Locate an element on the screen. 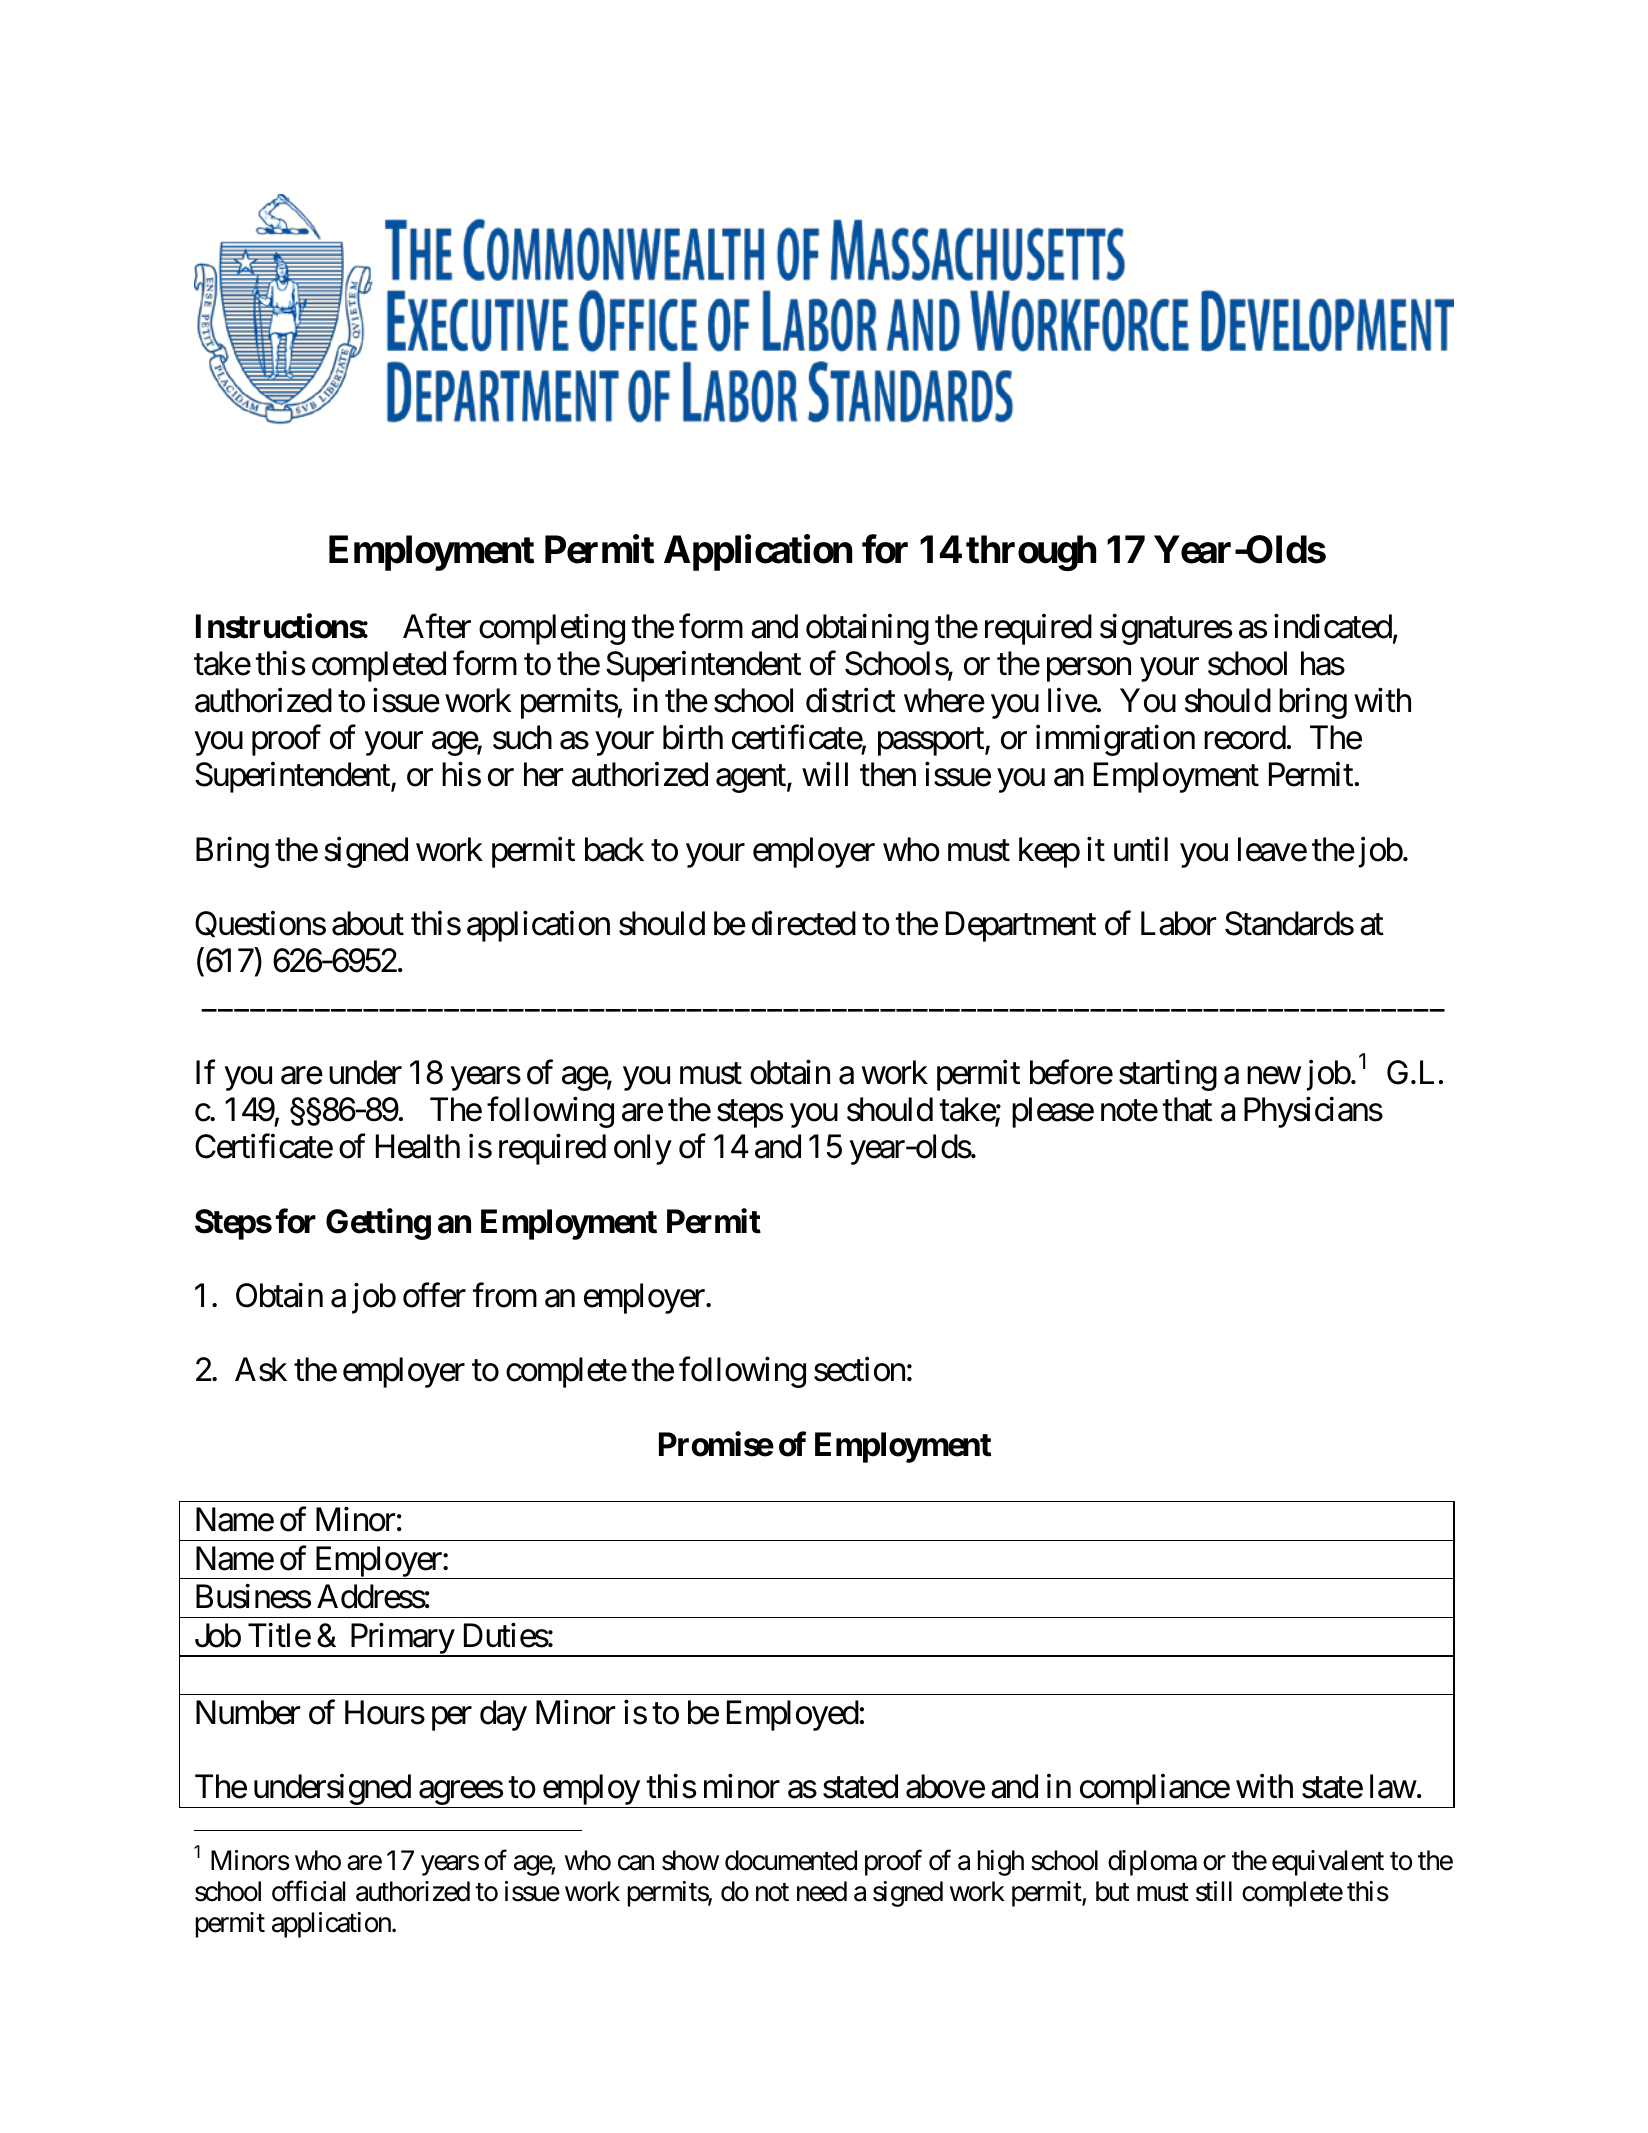  Primary is located at coordinates (401, 1640).
